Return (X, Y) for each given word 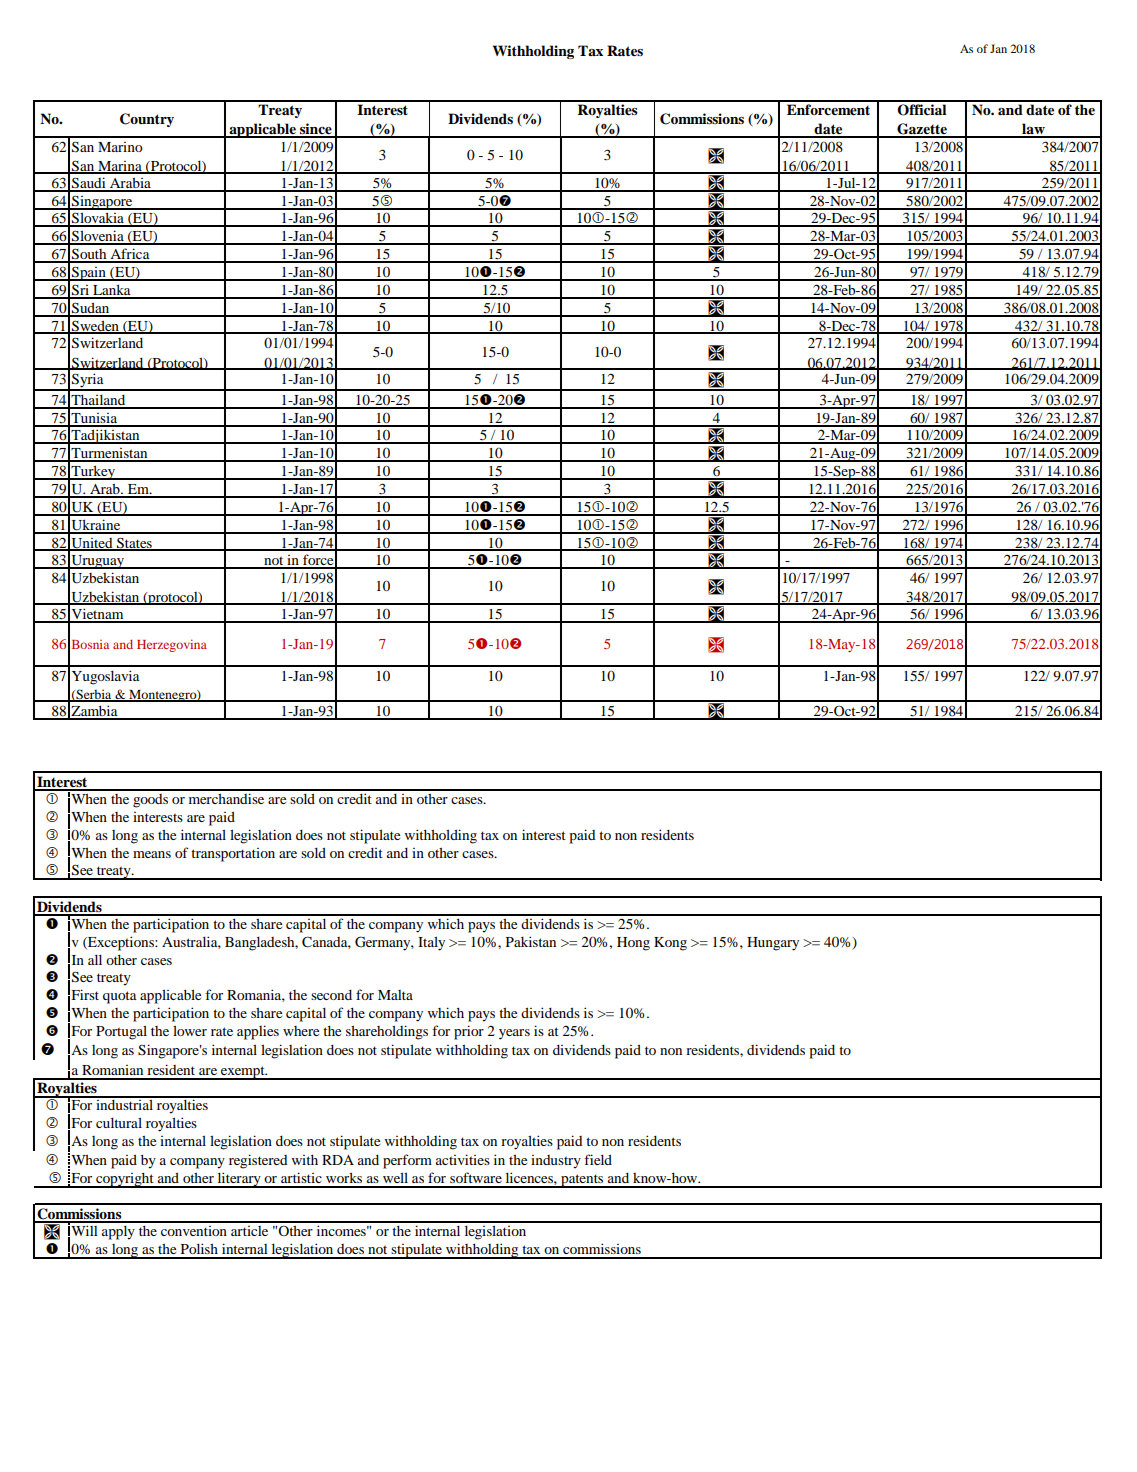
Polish (199, 1248)
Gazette (922, 130)
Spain (89, 274)
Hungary (773, 944)
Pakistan (531, 941)
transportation (233, 855)
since (316, 130)
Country (147, 120)
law (1033, 130)
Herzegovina (172, 645)
